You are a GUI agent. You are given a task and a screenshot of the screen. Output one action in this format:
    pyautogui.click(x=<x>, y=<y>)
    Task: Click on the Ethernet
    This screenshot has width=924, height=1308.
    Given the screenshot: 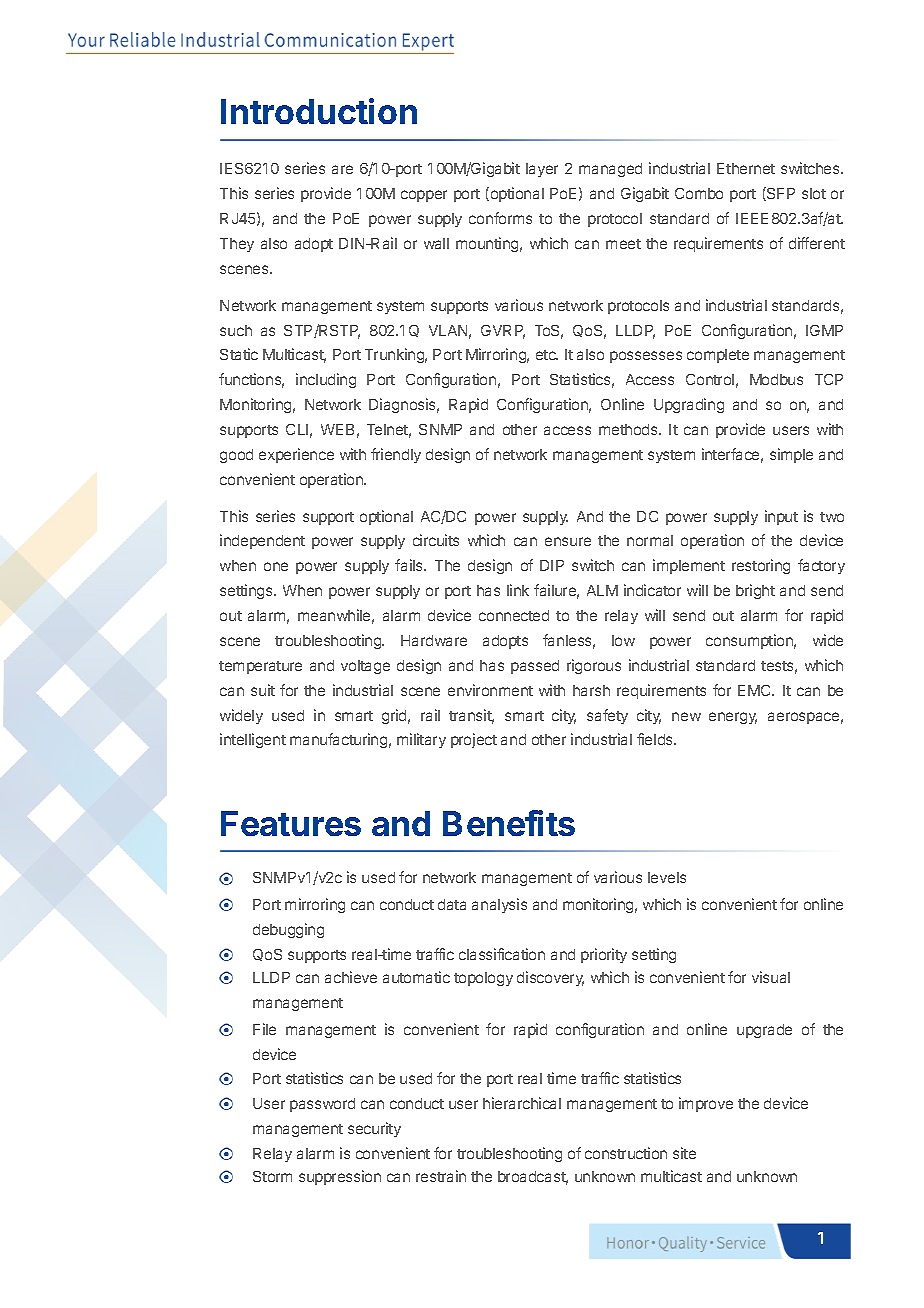 What is the action you would take?
    pyautogui.click(x=746, y=168)
